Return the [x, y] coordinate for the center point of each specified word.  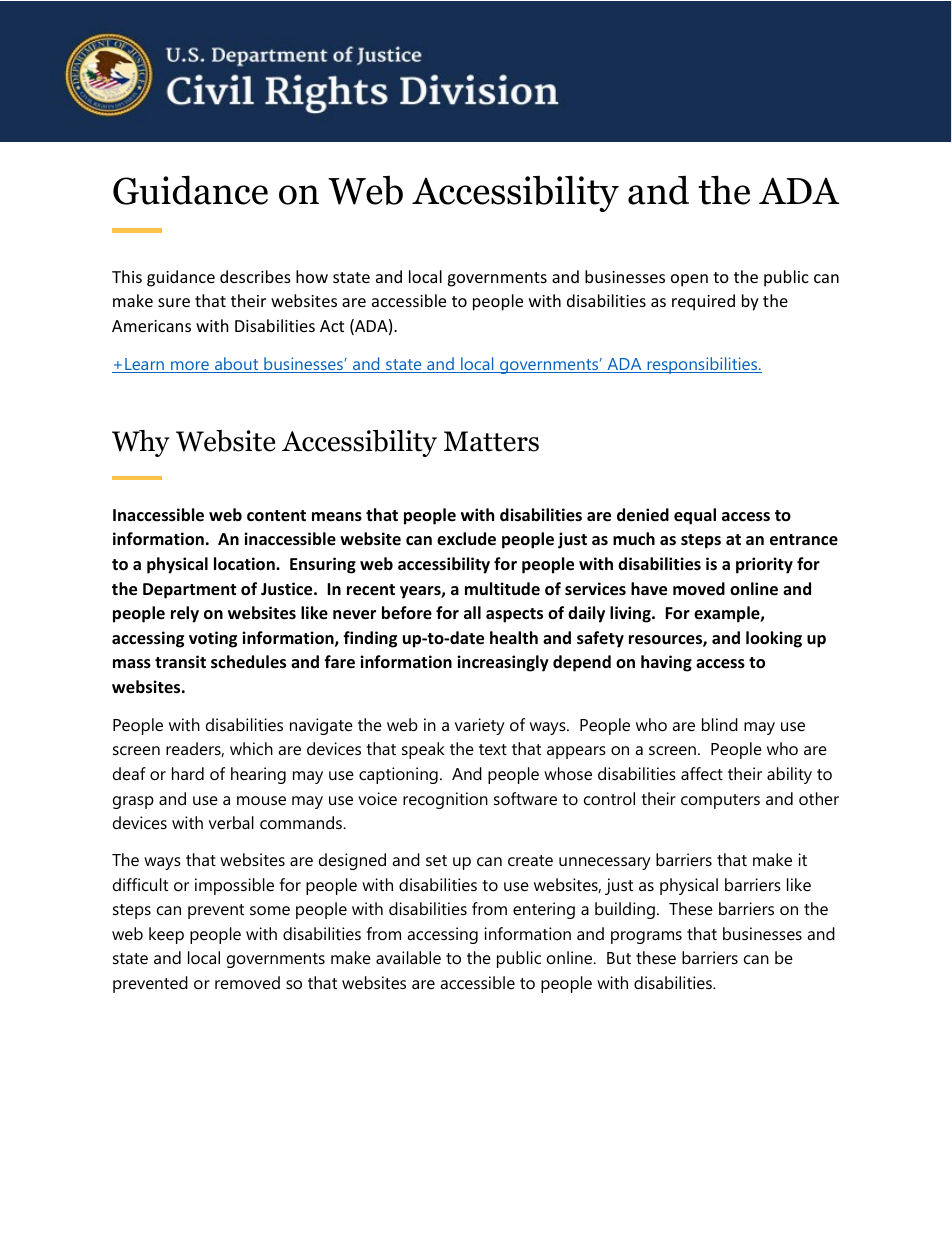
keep [166, 935]
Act [332, 326]
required [703, 302]
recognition [445, 800]
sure [174, 302]
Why [141, 443]
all [472, 612]
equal [695, 516]
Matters [491, 441]
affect [702, 773]
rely [185, 614]
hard [188, 773]
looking [774, 639]
